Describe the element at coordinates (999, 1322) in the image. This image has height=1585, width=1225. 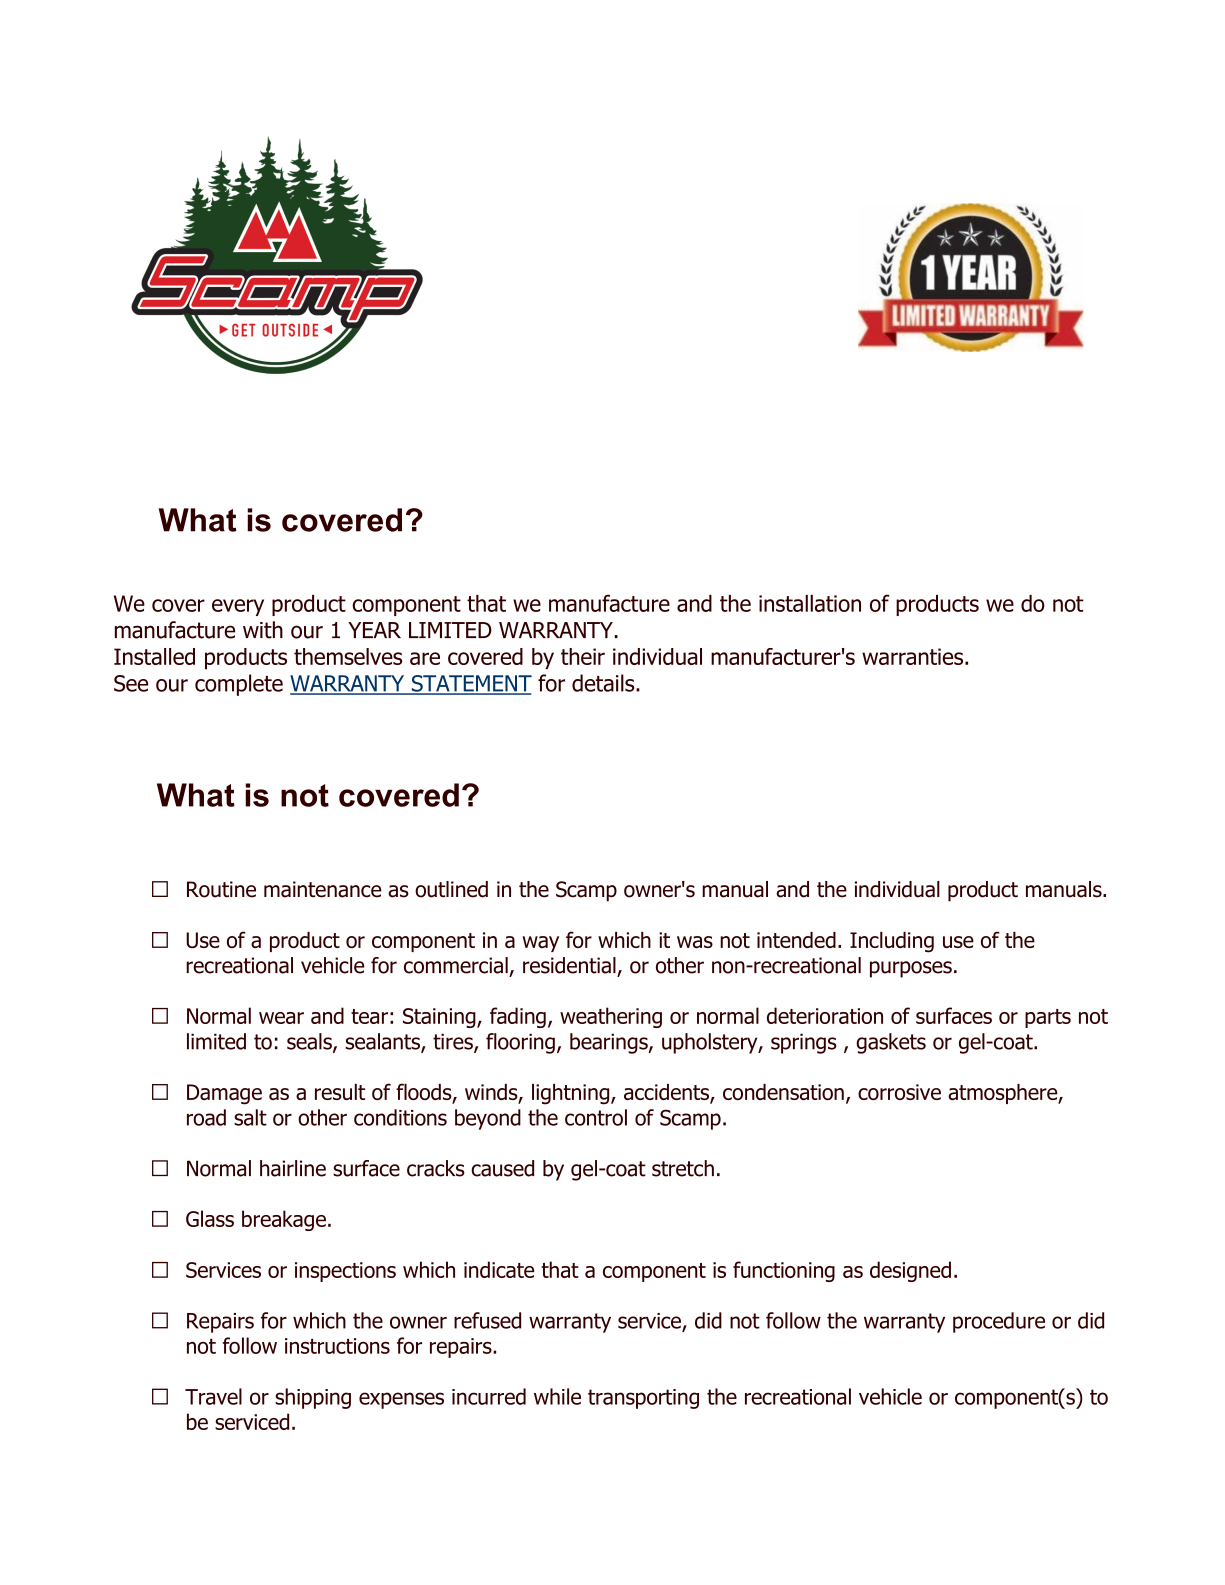
I see `procedure` at that location.
